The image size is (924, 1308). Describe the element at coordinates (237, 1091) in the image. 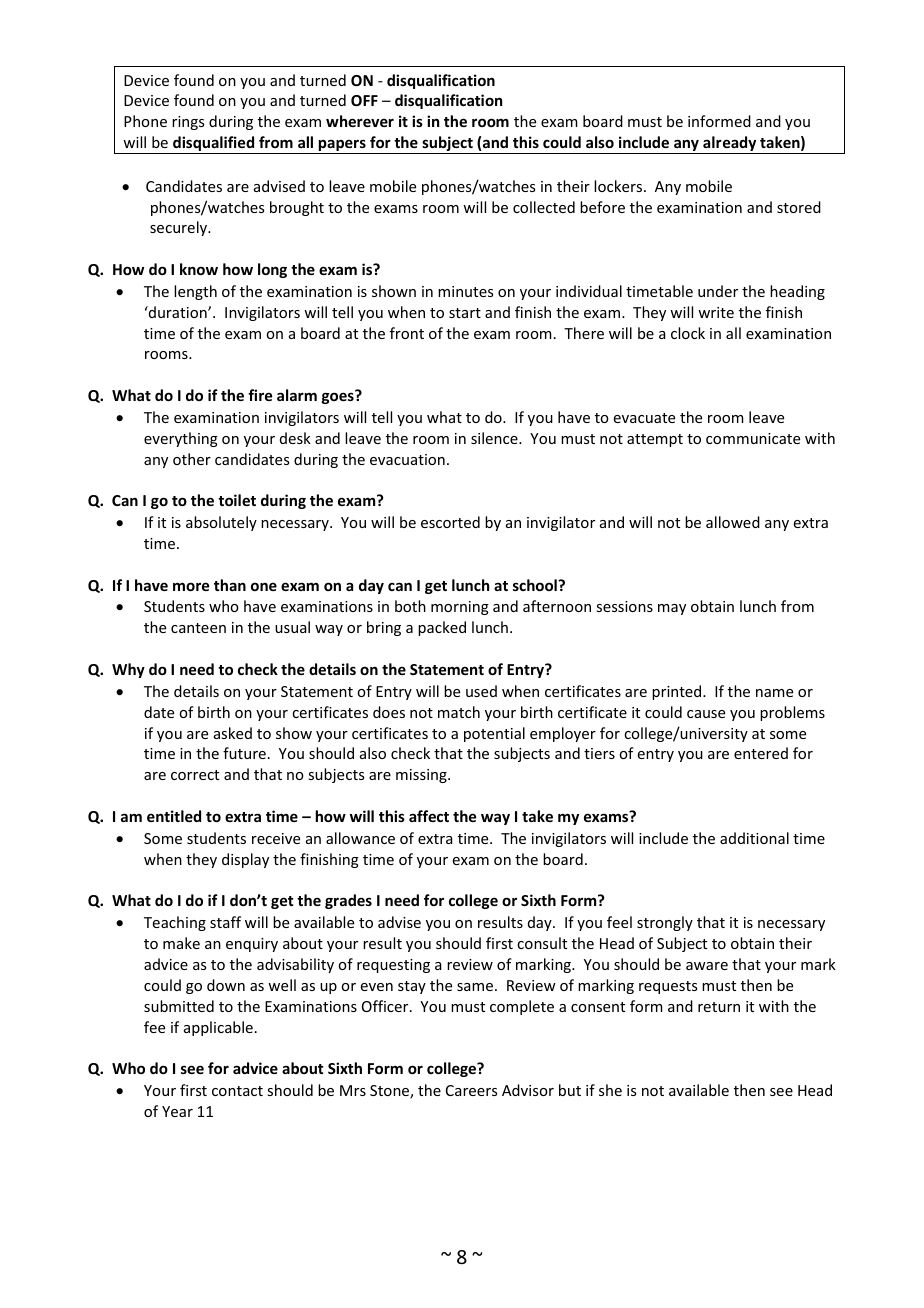

I see `contact` at that location.
